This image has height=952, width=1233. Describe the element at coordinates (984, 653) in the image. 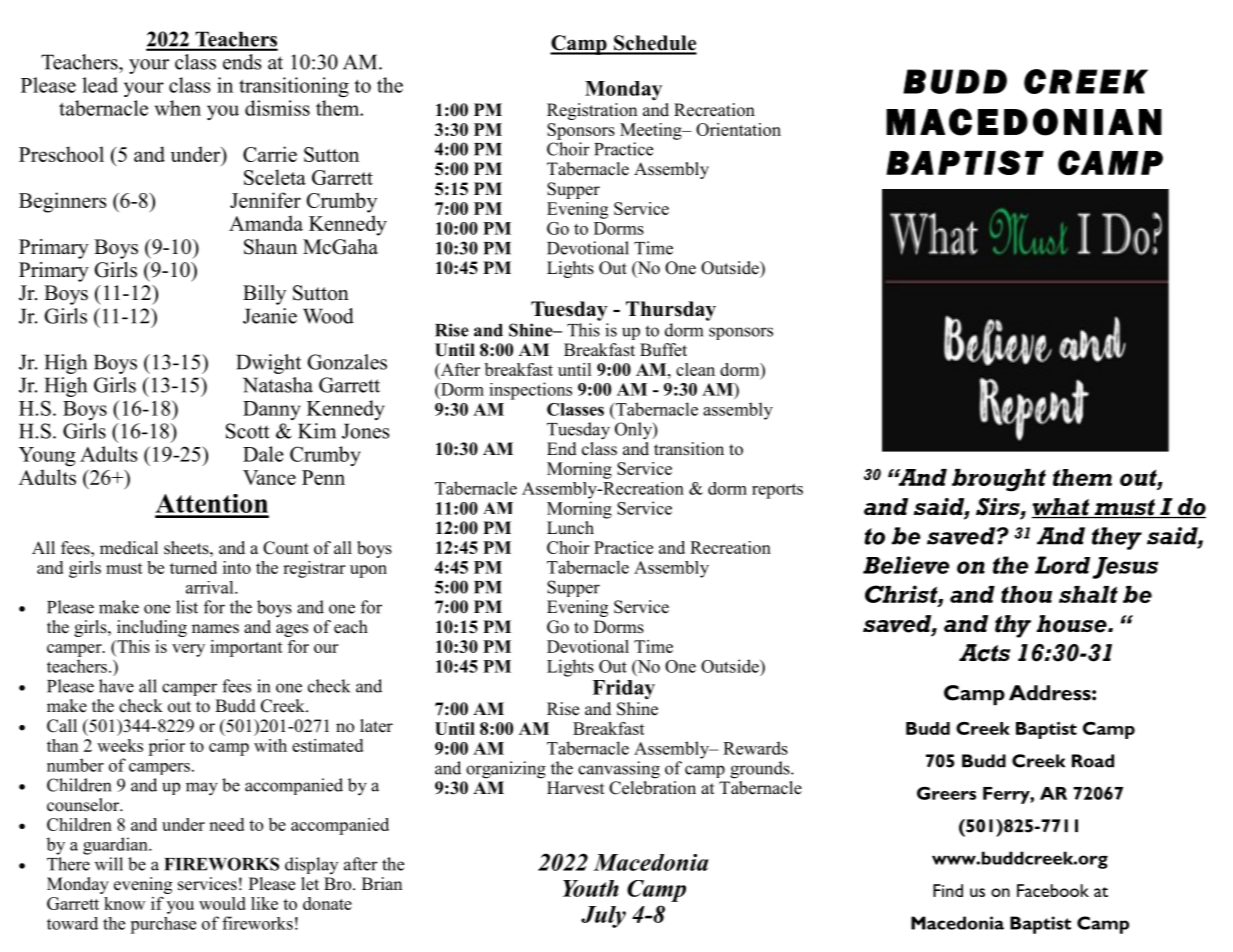

I see `Acts` at that location.
